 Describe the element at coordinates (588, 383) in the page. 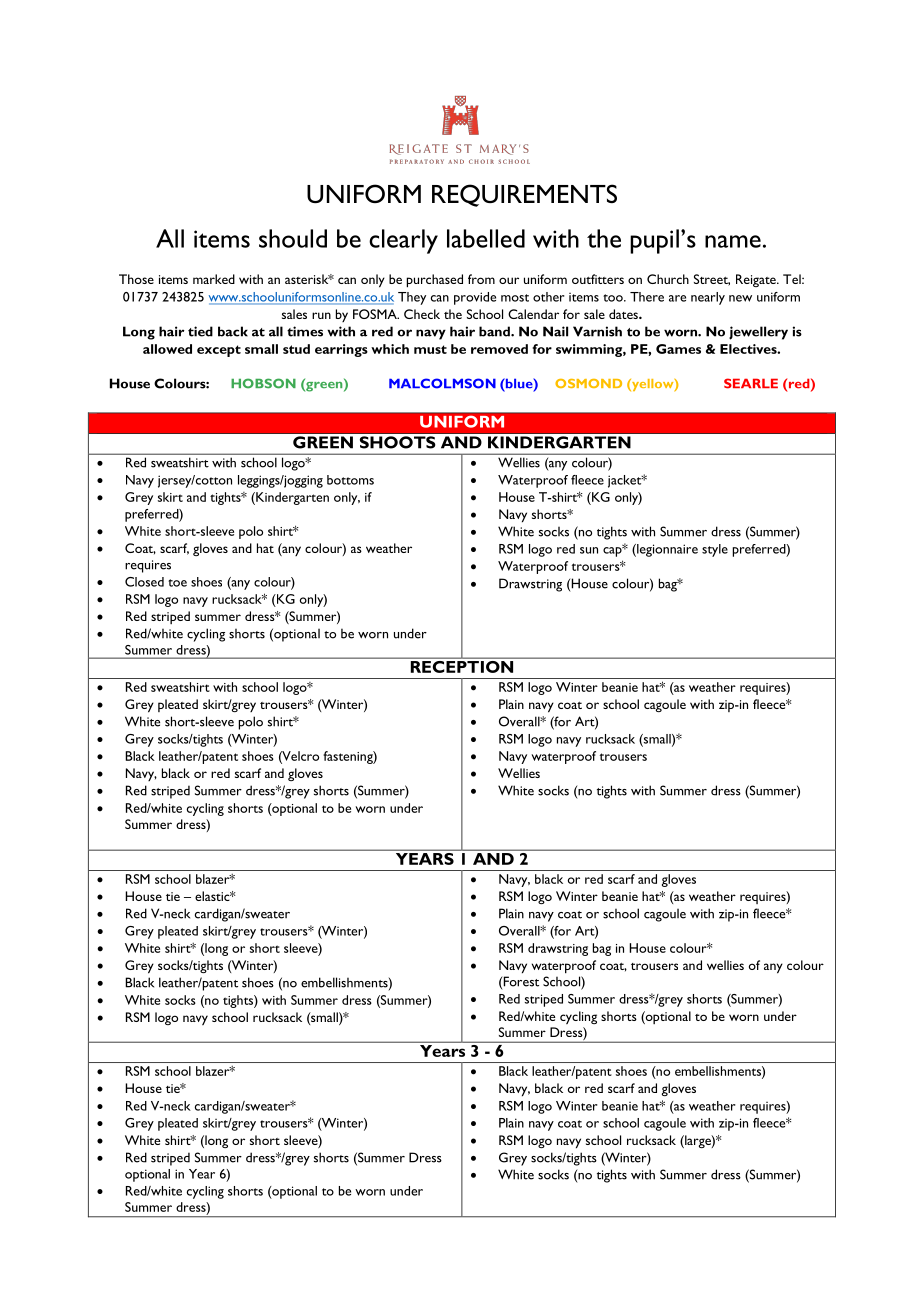

I see `OSMOND` at that location.
